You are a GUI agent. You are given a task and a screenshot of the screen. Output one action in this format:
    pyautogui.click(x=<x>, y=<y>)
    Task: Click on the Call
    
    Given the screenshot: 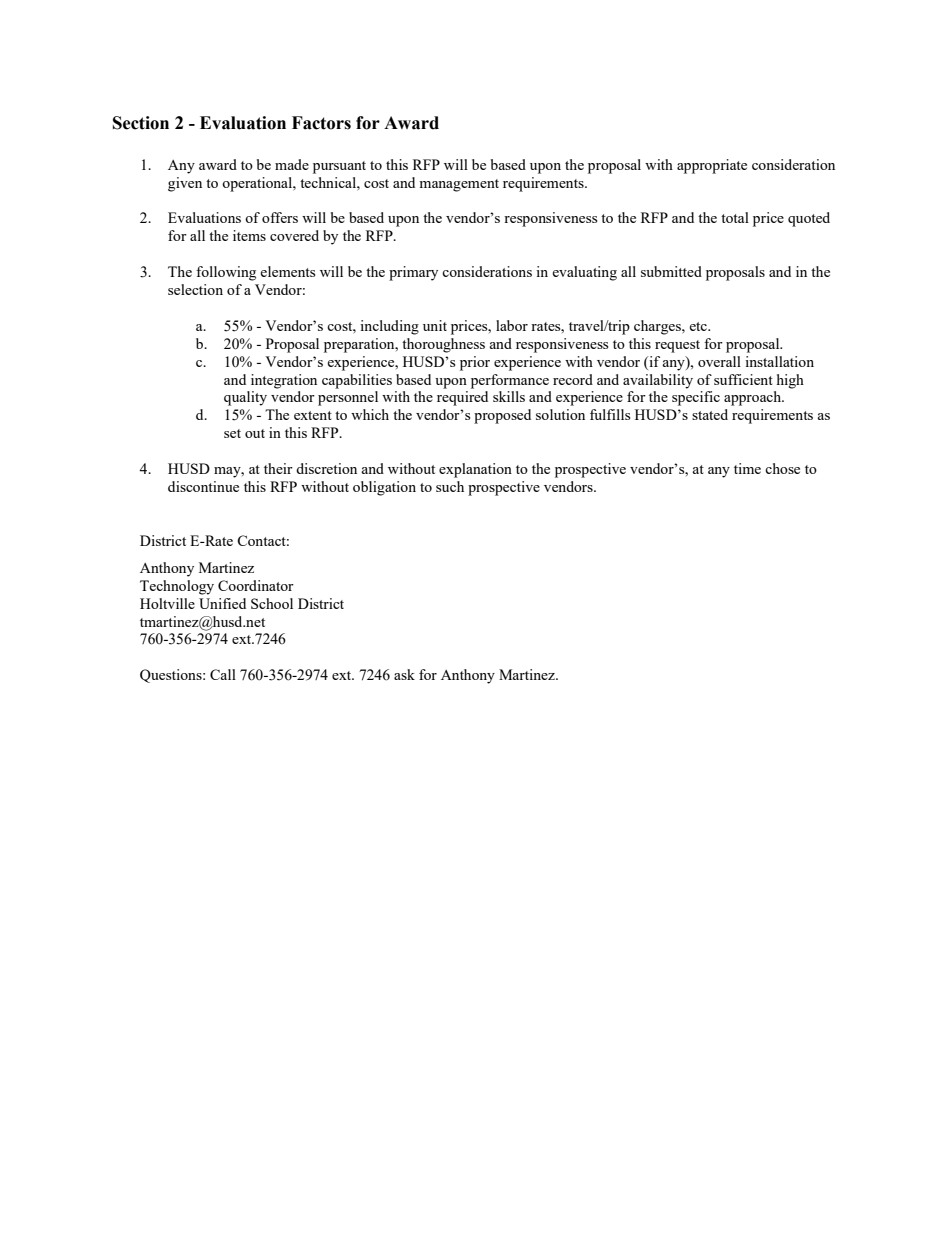 What is the action you would take?
    pyautogui.click(x=223, y=674)
